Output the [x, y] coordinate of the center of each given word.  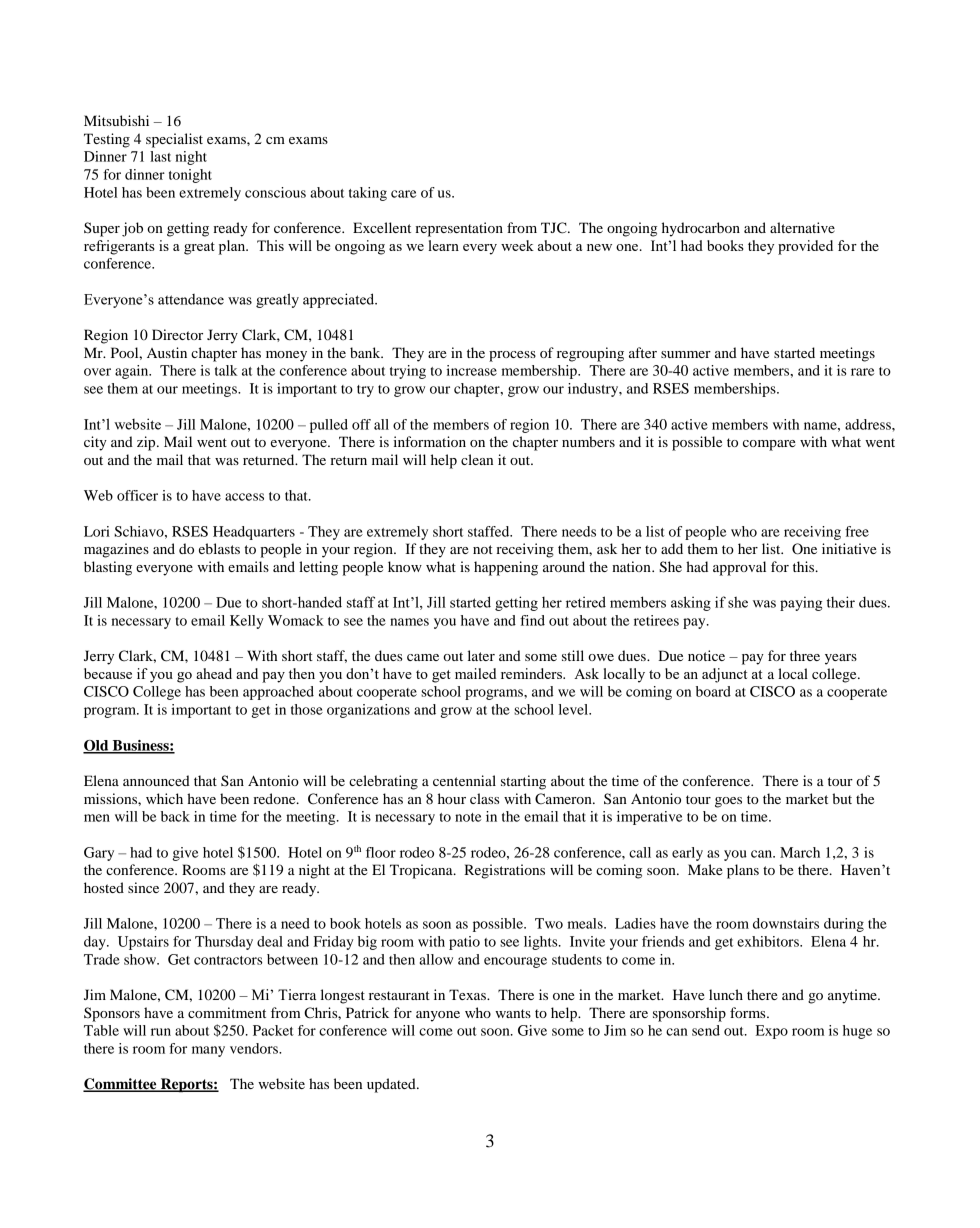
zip [147, 443]
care [403, 194]
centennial [464, 780]
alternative [802, 227]
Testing [107, 140]
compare [769, 445]
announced [156, 780]
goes [728, 802]
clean [477, 459]
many [208, 1051]
